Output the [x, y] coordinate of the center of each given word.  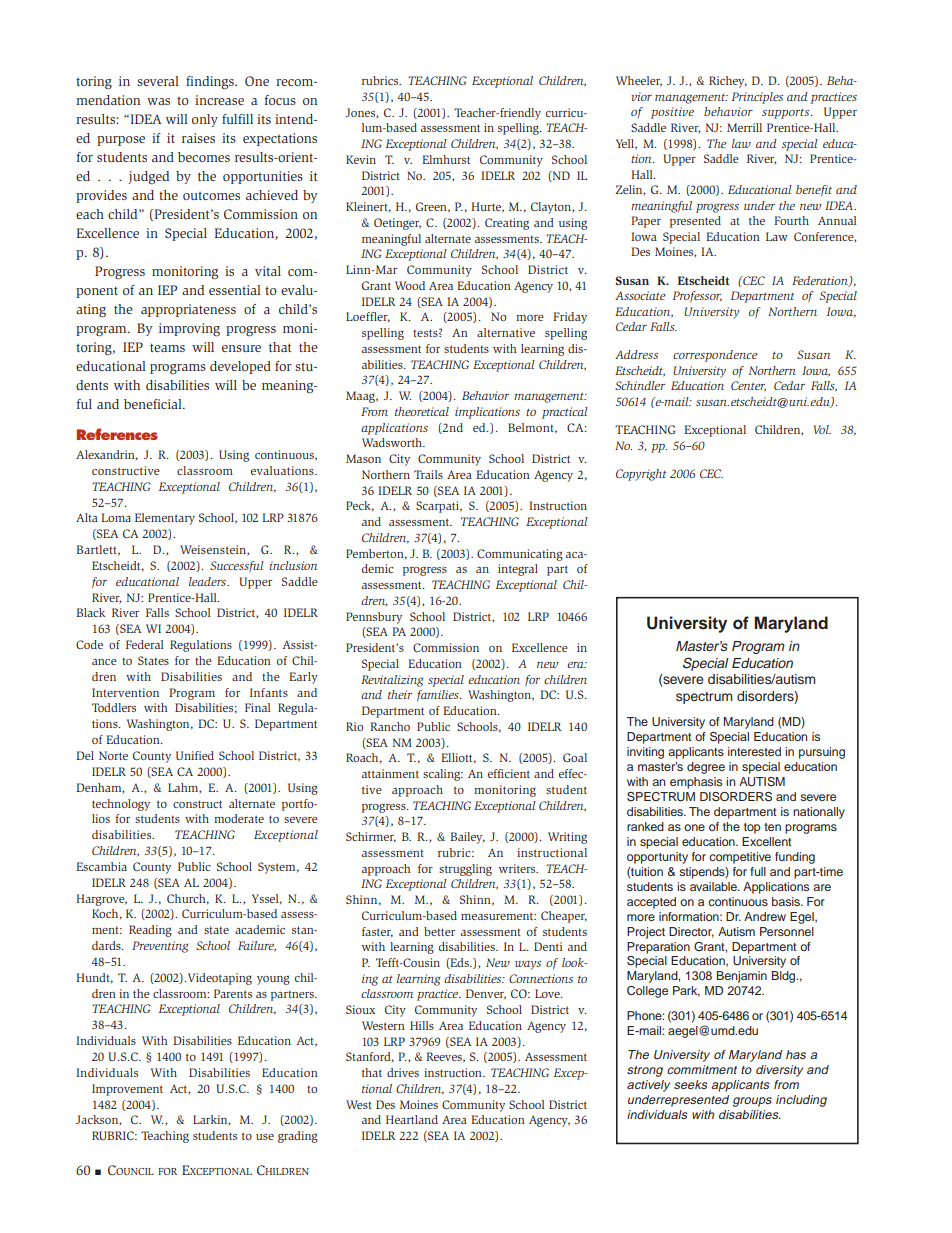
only [205, 120]
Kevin [361, 159]
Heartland [412, 1119]
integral [518, 570]
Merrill [744, 127]
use [265, 1137]
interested [754, 751]
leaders [208, 581]
